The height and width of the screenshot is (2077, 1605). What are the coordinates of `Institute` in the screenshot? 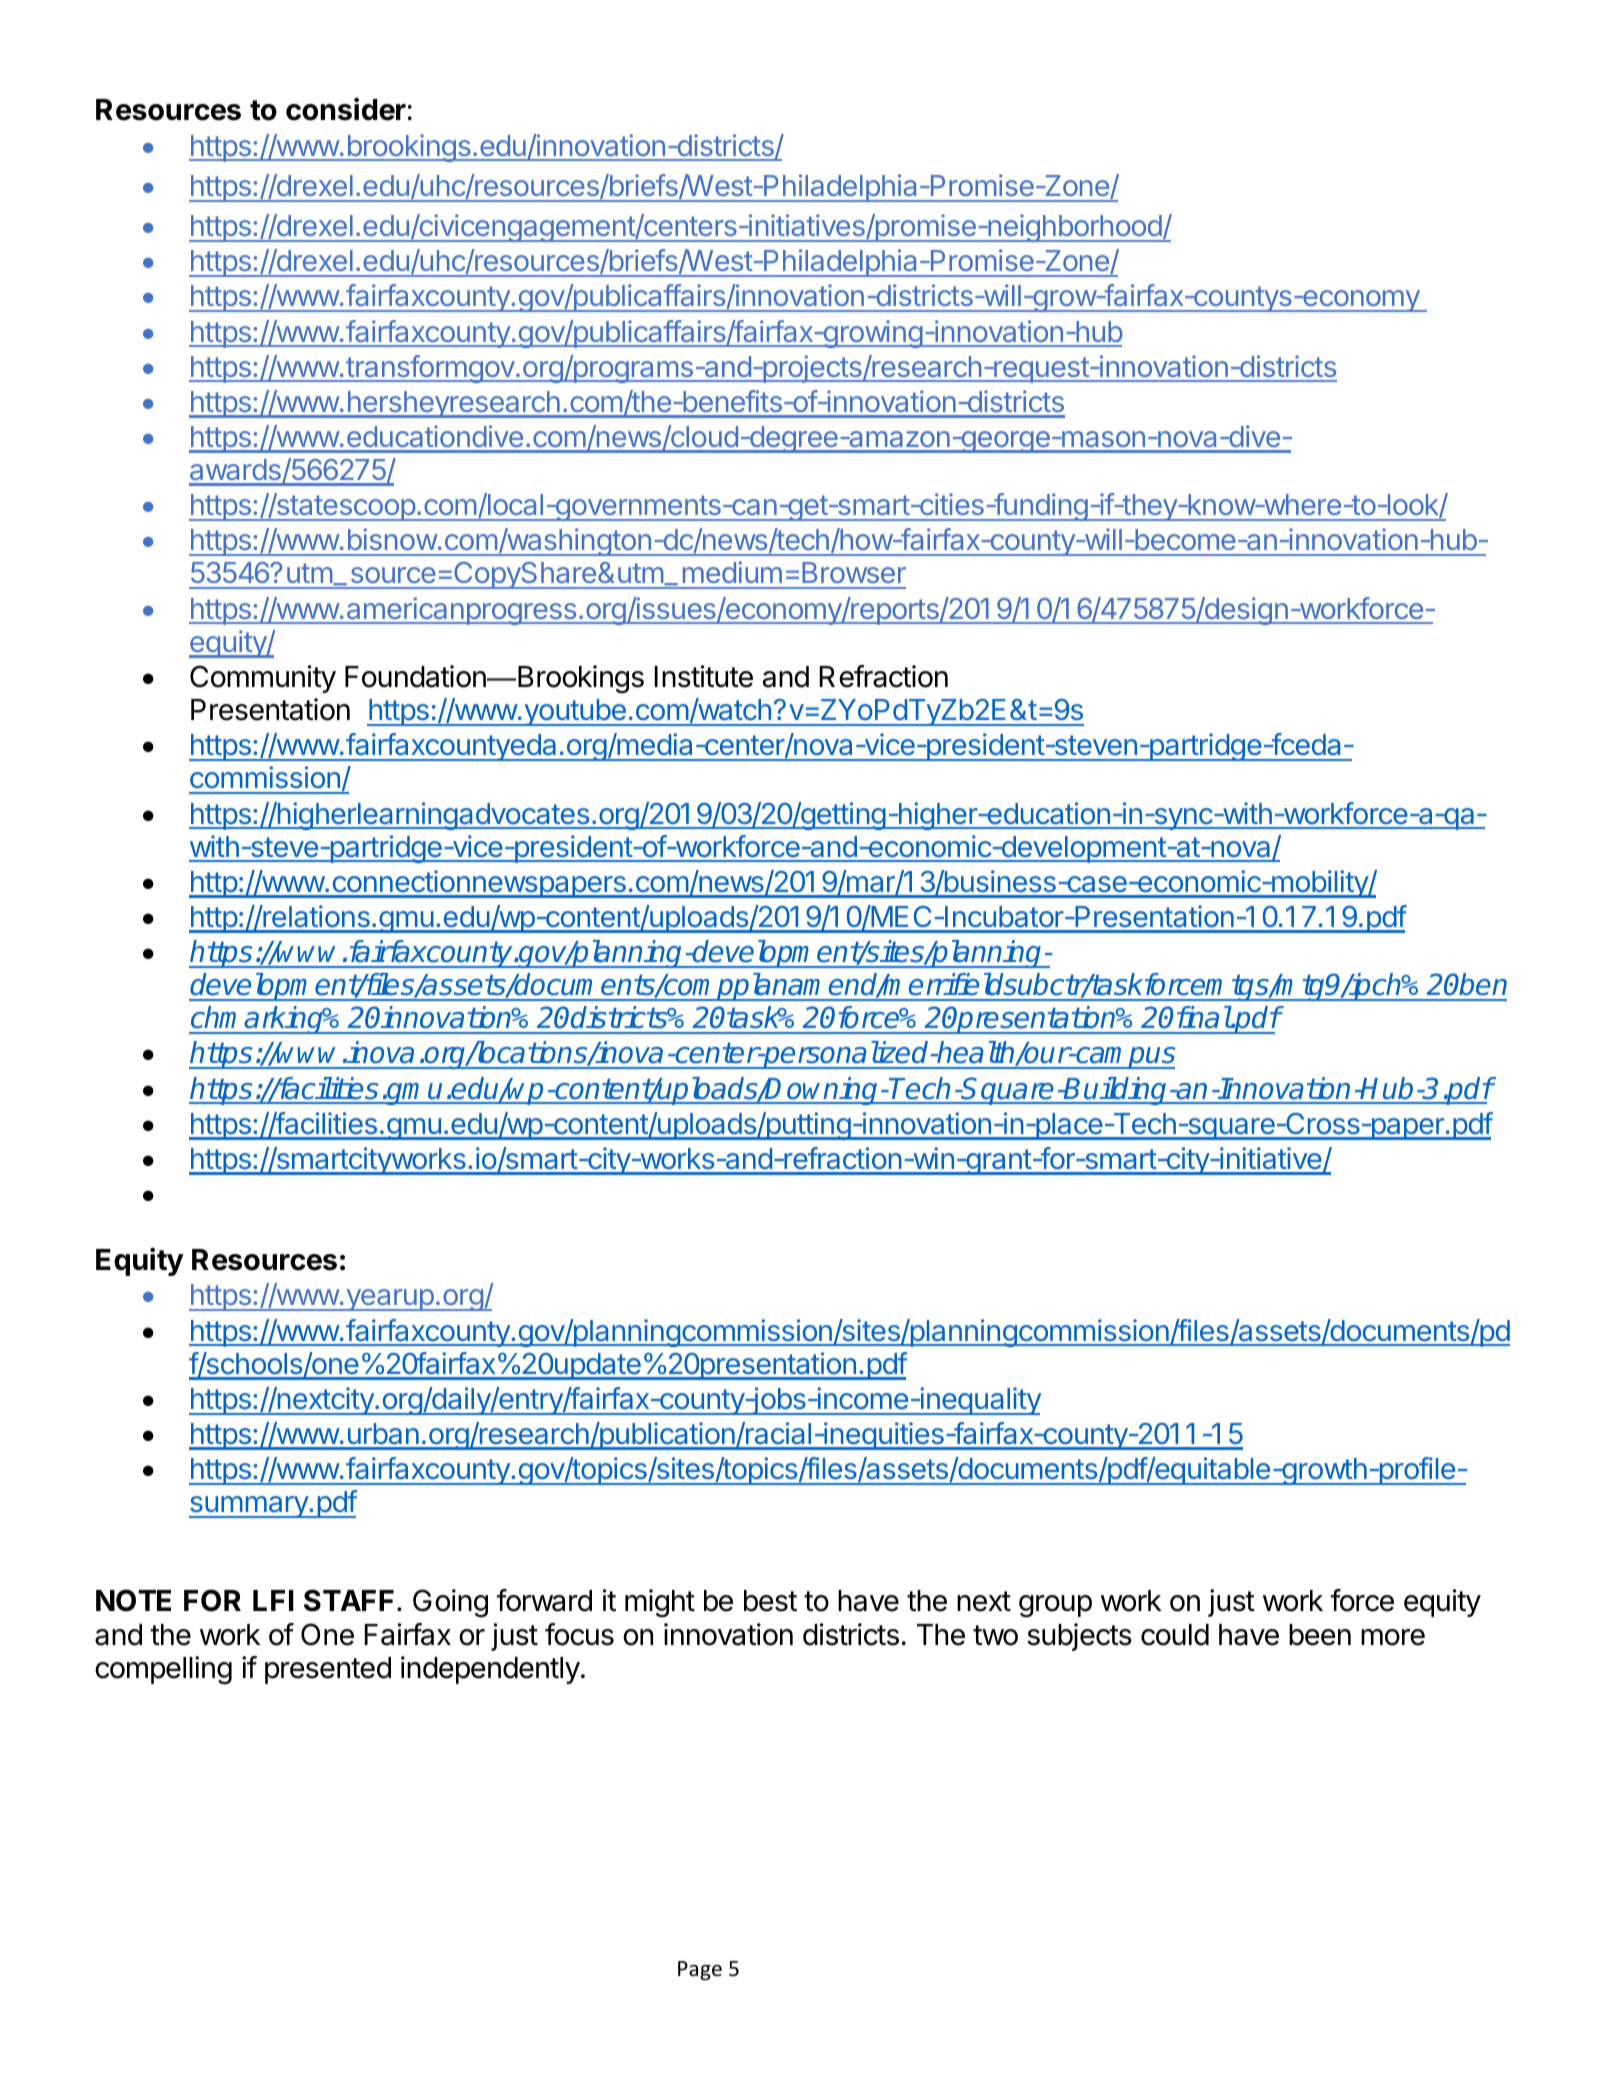 It's located at (703, 676).
